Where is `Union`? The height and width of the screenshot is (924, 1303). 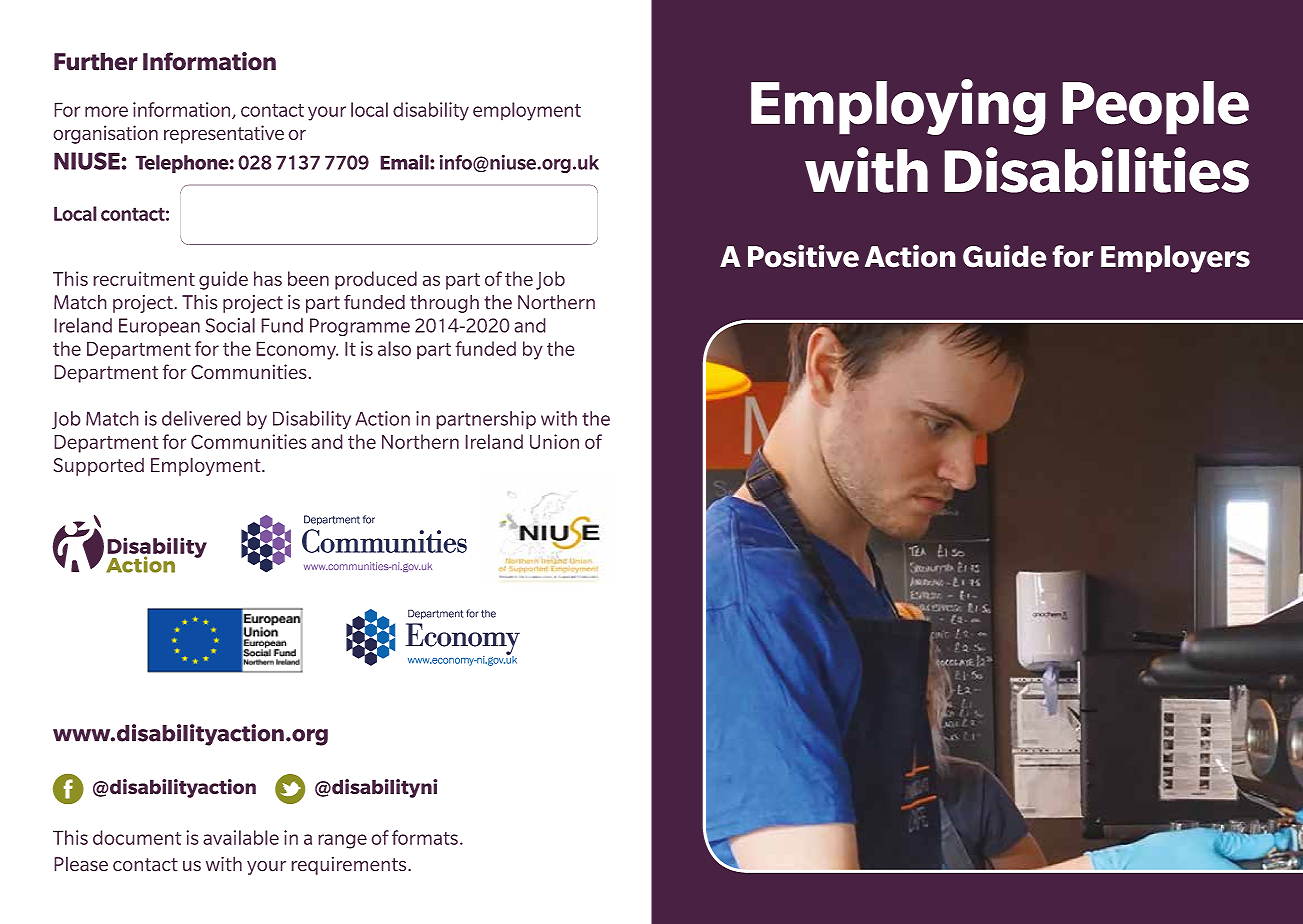 Union is located at coordinates (554, 441).
